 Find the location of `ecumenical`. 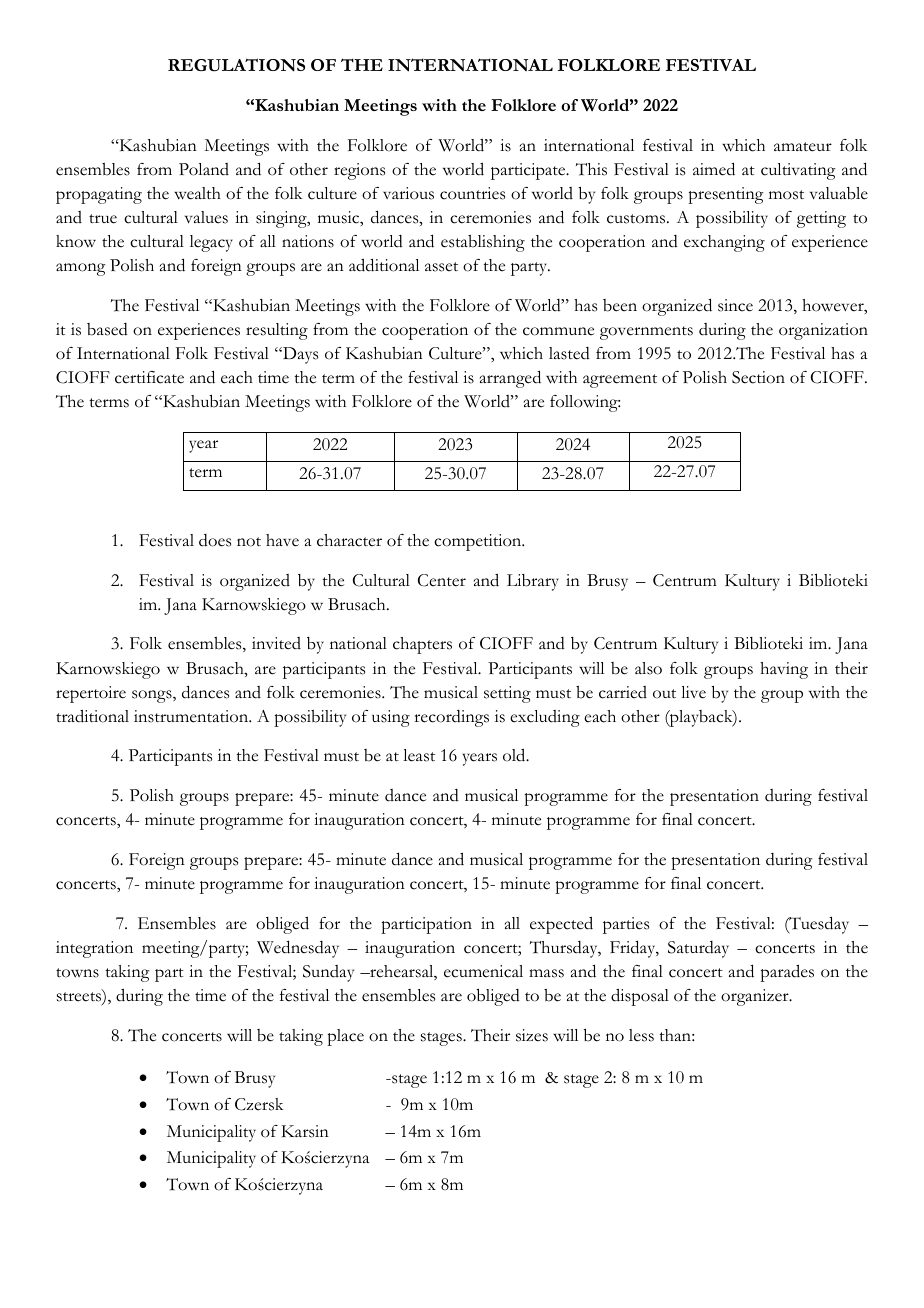

ecumenical is located at coordinates (483, 971).
